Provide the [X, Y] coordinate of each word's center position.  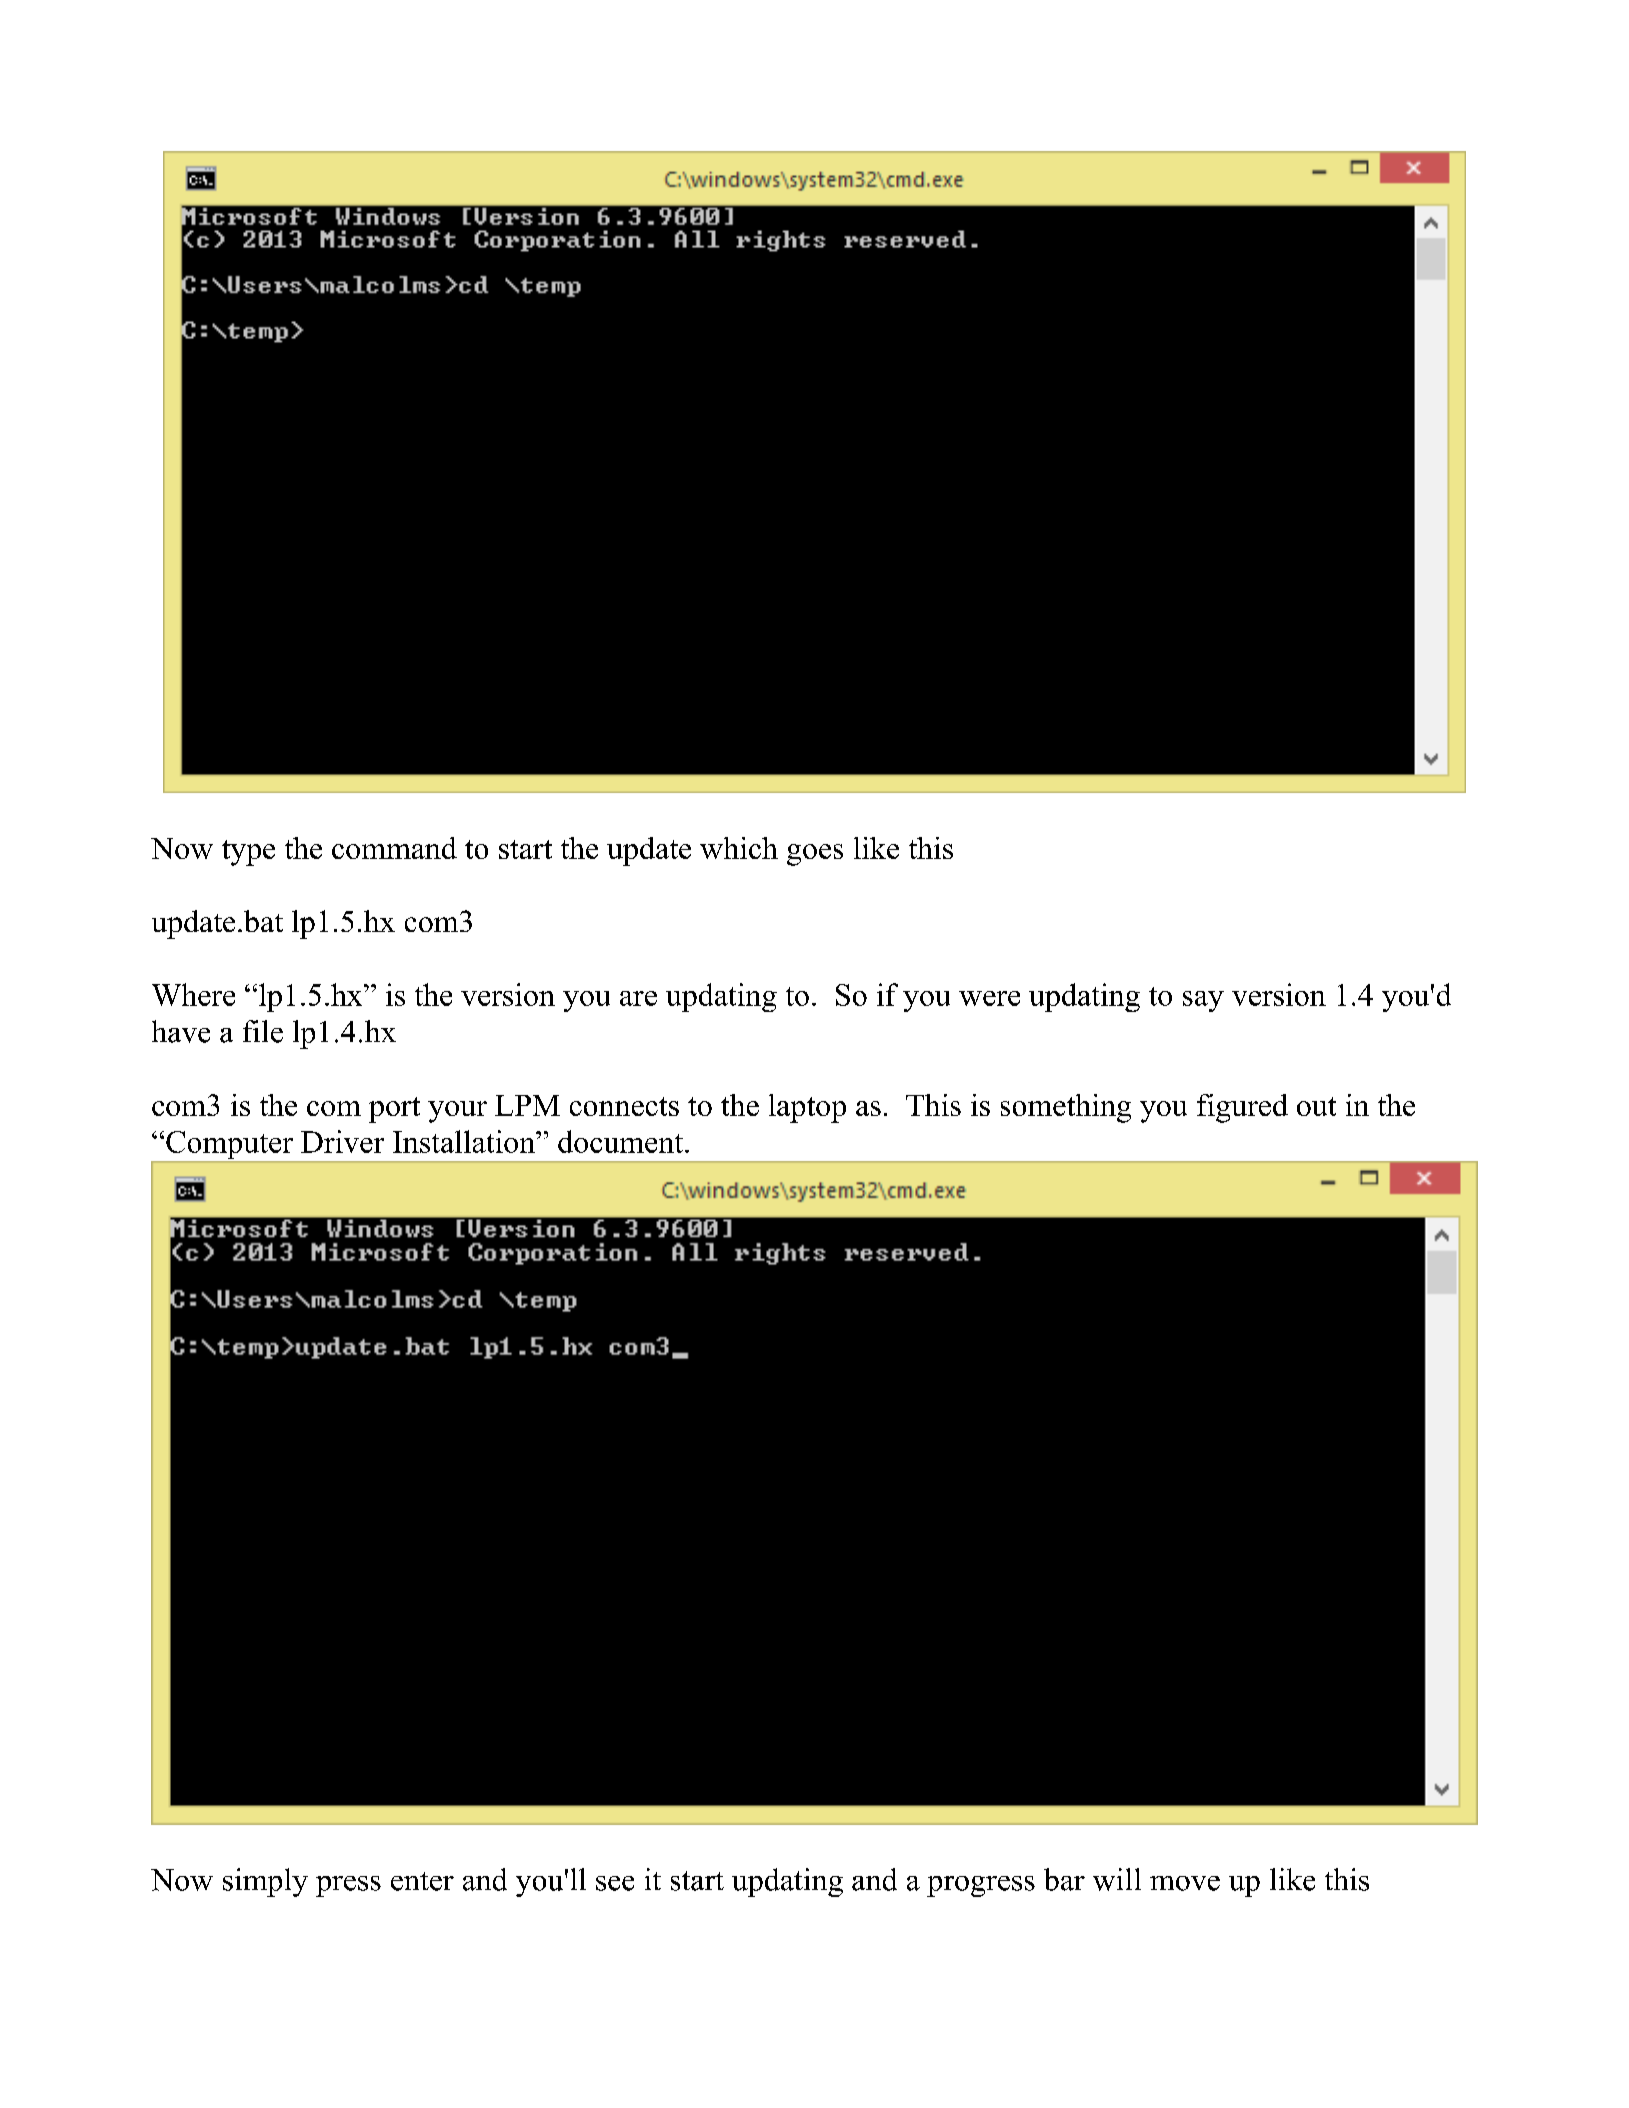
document [622, 1141]
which [739, 848]
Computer [229, 1146]
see [615, 1883]
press [348, 1886]
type [248, 853]
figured [1242, 1108]
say [1203, 1001]
